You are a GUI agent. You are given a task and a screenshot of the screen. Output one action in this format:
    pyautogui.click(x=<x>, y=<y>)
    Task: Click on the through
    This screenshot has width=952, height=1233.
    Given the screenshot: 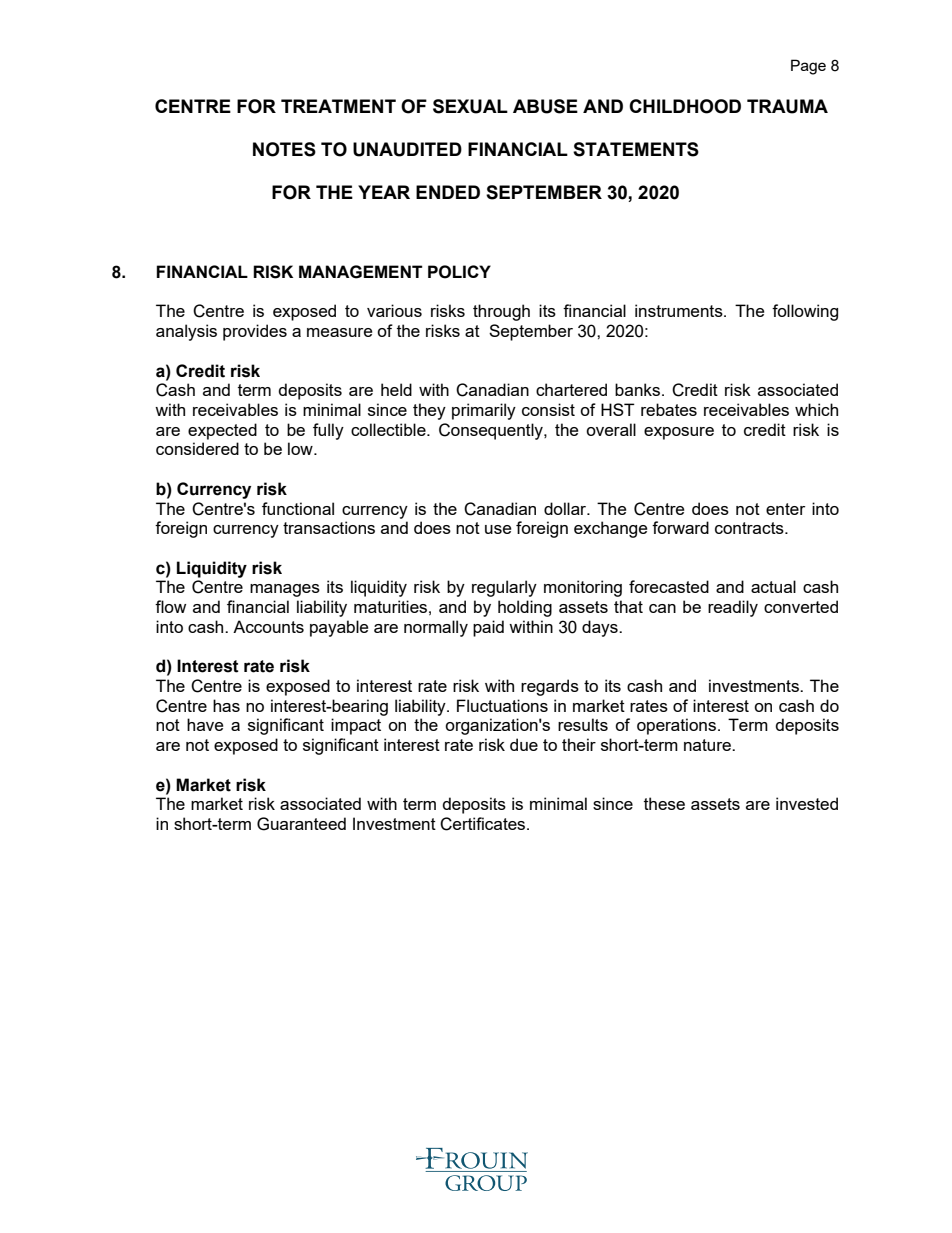 What is the action you would take?
    pyautogui.click(x=501, y=312)
